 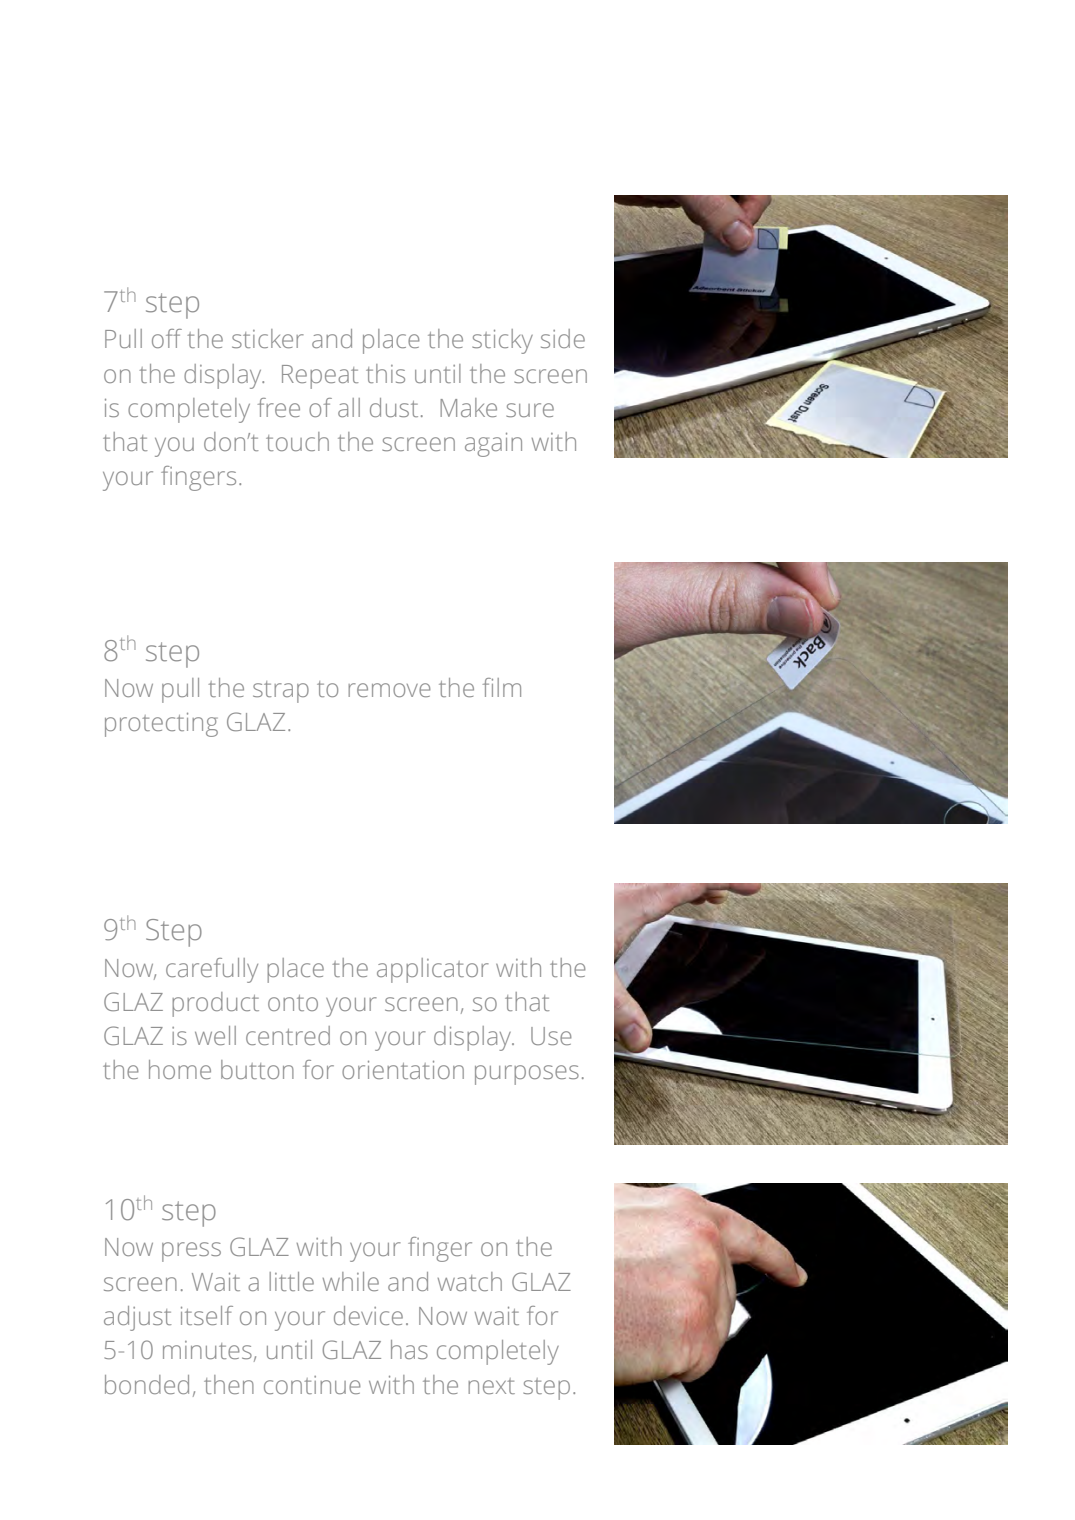 I want to click on Use, so click(x=551, y=1036).
